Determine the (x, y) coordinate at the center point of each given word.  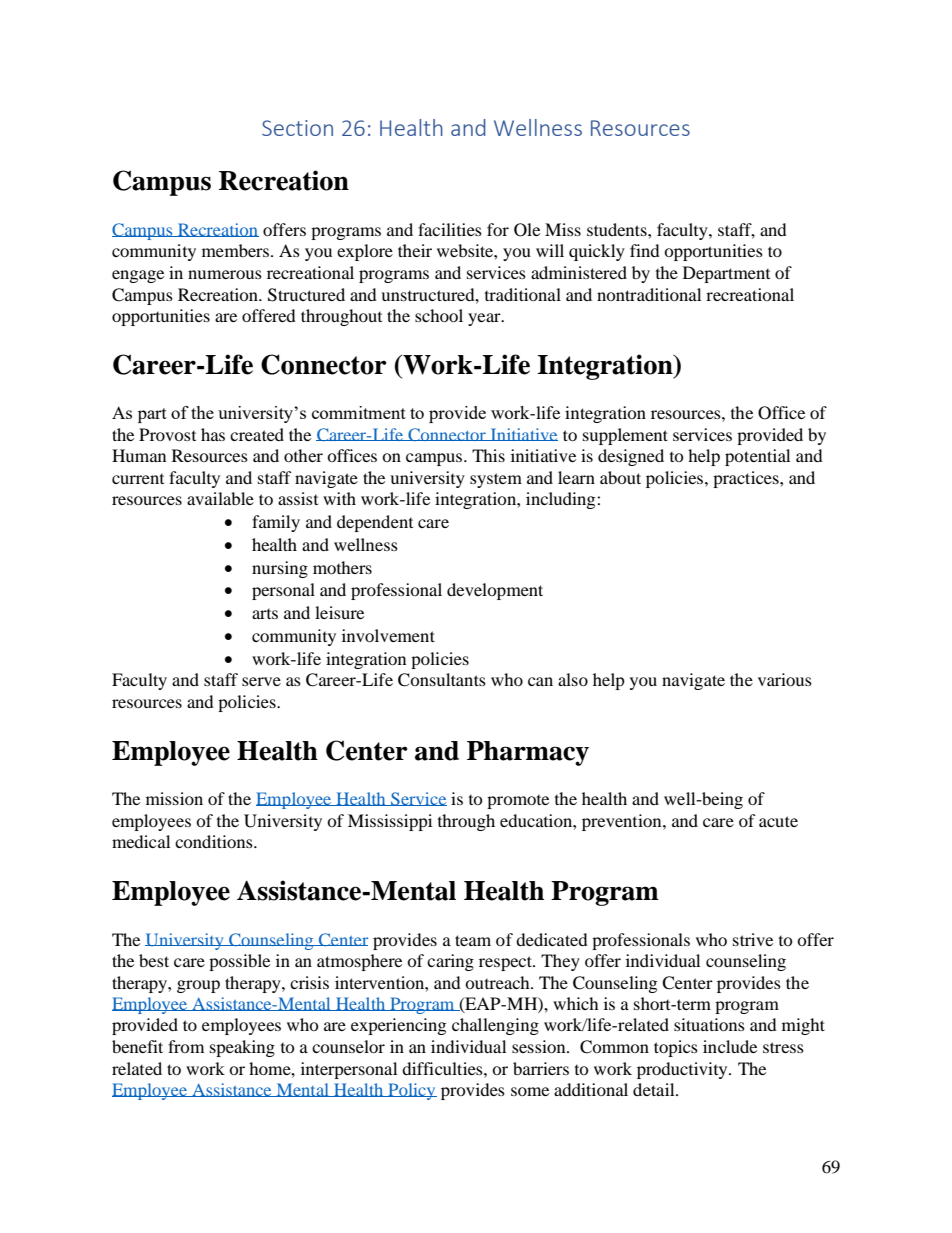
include (730, 1046)
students (618, 229)
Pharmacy (528, 753)
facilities (450, 229)
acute (778, 821)
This (488, 455)
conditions (215, 841)
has (213, 434)
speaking (242, 1048)
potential (757, 457)
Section (297, 128)
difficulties (443, 1068)
